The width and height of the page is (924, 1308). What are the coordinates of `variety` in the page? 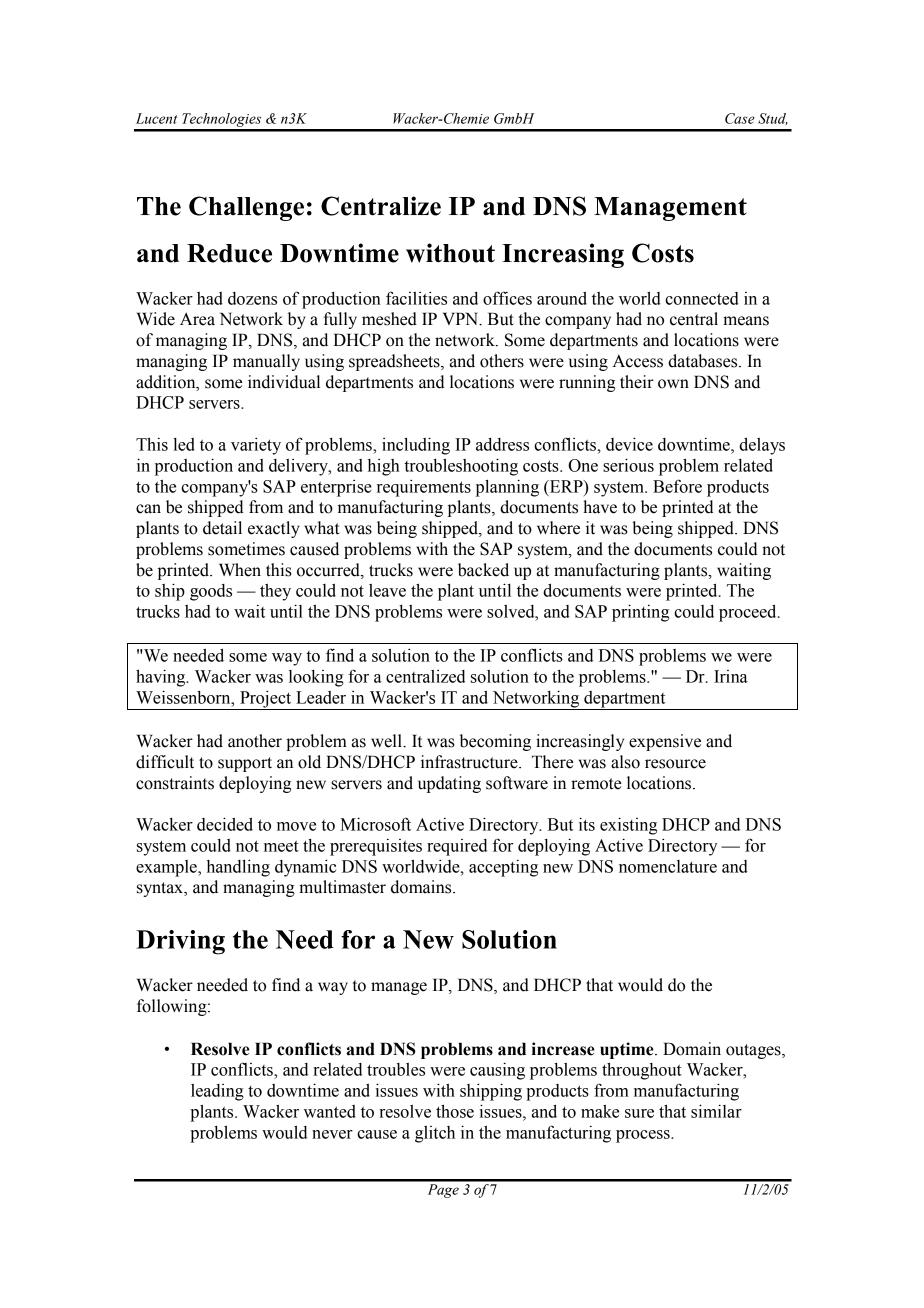 It's located at (256, 446).
